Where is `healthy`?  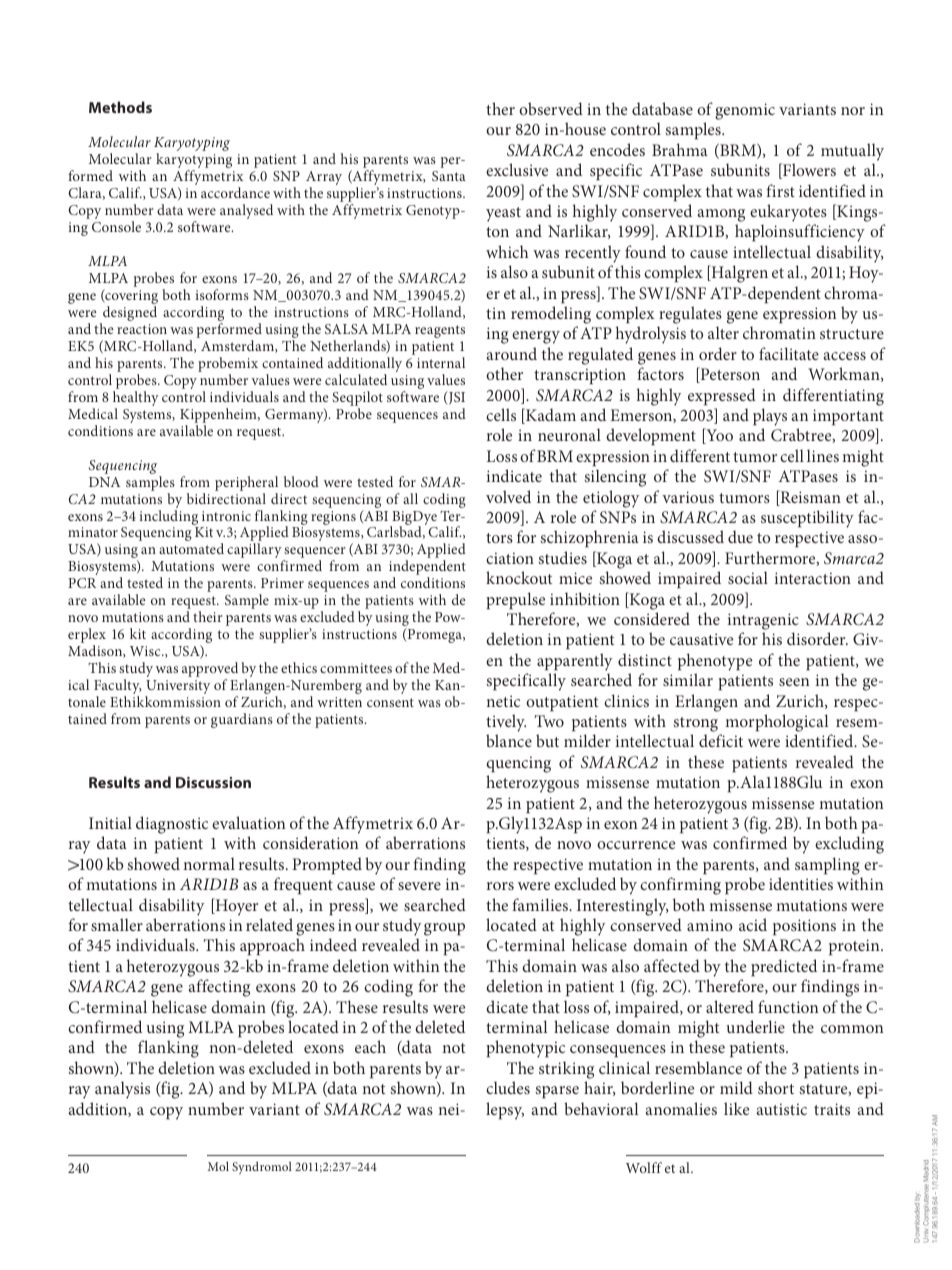
healthy is located at coordinates (136, 400).
